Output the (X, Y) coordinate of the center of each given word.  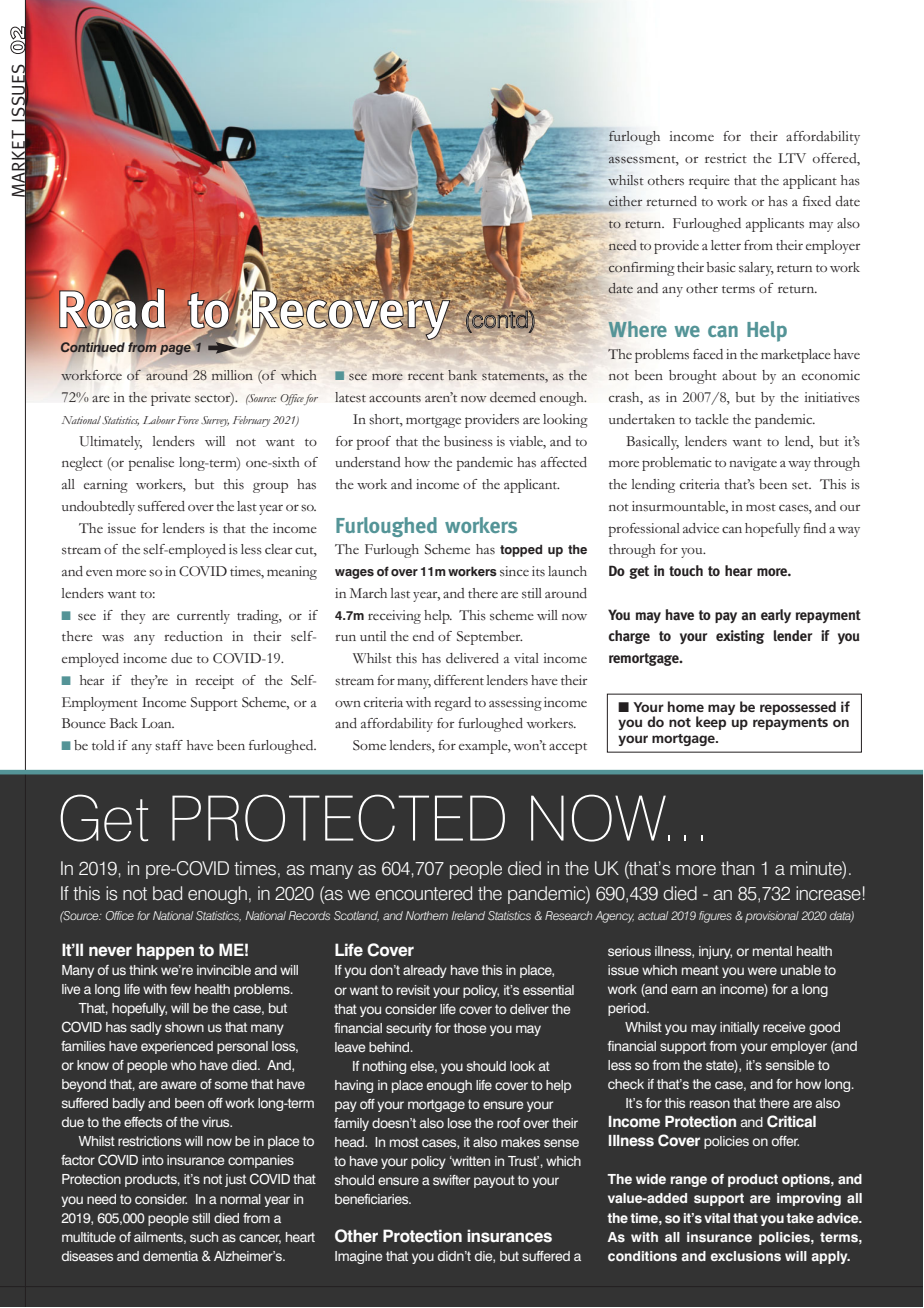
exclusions (745, 1256)
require (709, 182)
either (624, 202)
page (175, 350)
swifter (451, 1180)
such (204, 1237)
